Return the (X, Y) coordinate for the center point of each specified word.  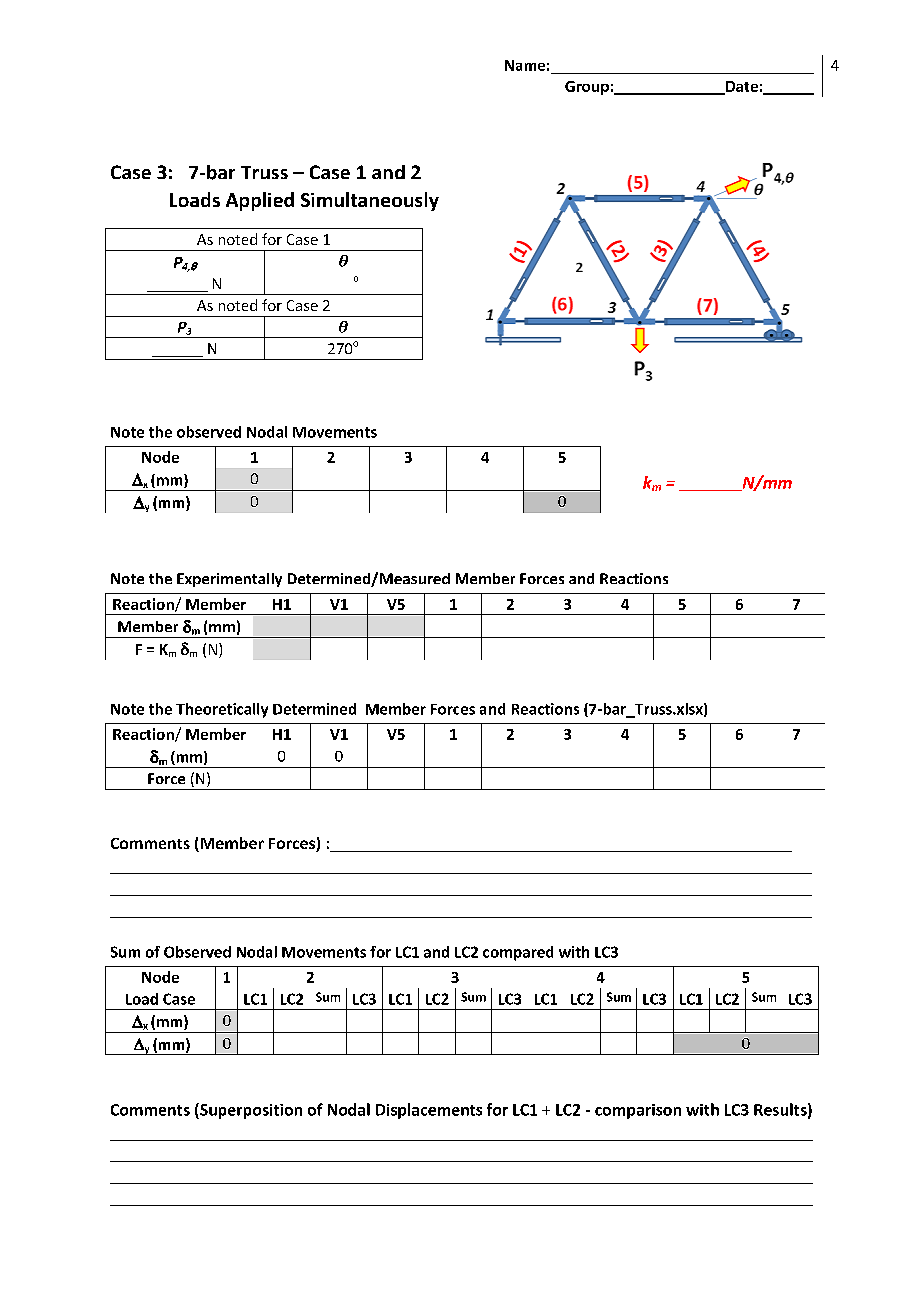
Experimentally (229, 580)
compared (518, 953)
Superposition (250, 1111)
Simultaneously (370, 201)
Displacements (429, 1111)
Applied (260, 201)
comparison (638, 1111)
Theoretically (222, 710)
